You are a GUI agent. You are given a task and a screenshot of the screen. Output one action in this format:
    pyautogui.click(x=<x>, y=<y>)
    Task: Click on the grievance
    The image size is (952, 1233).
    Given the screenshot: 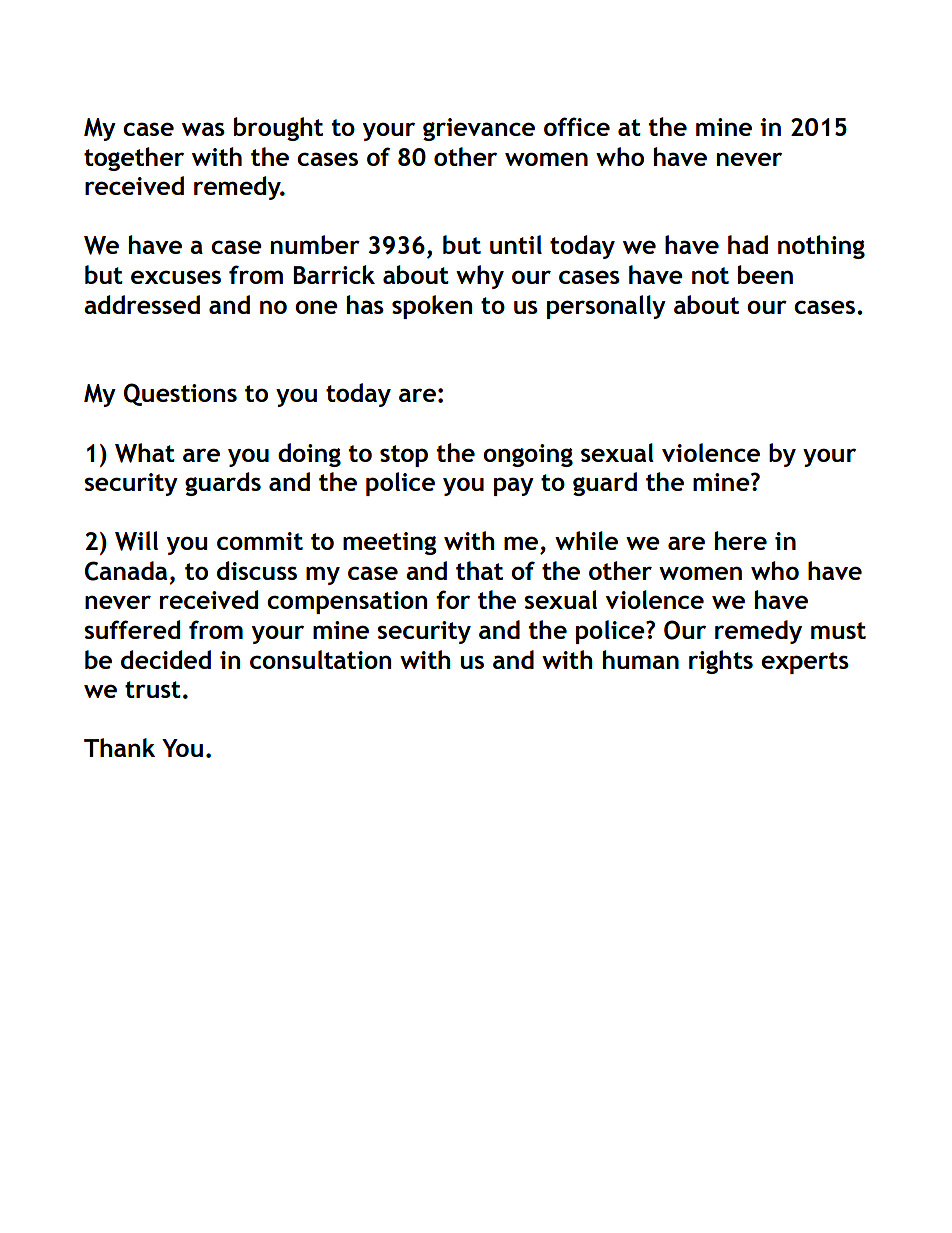 What is the action you would take?
    pyautogui.click(x=479, y=129)
